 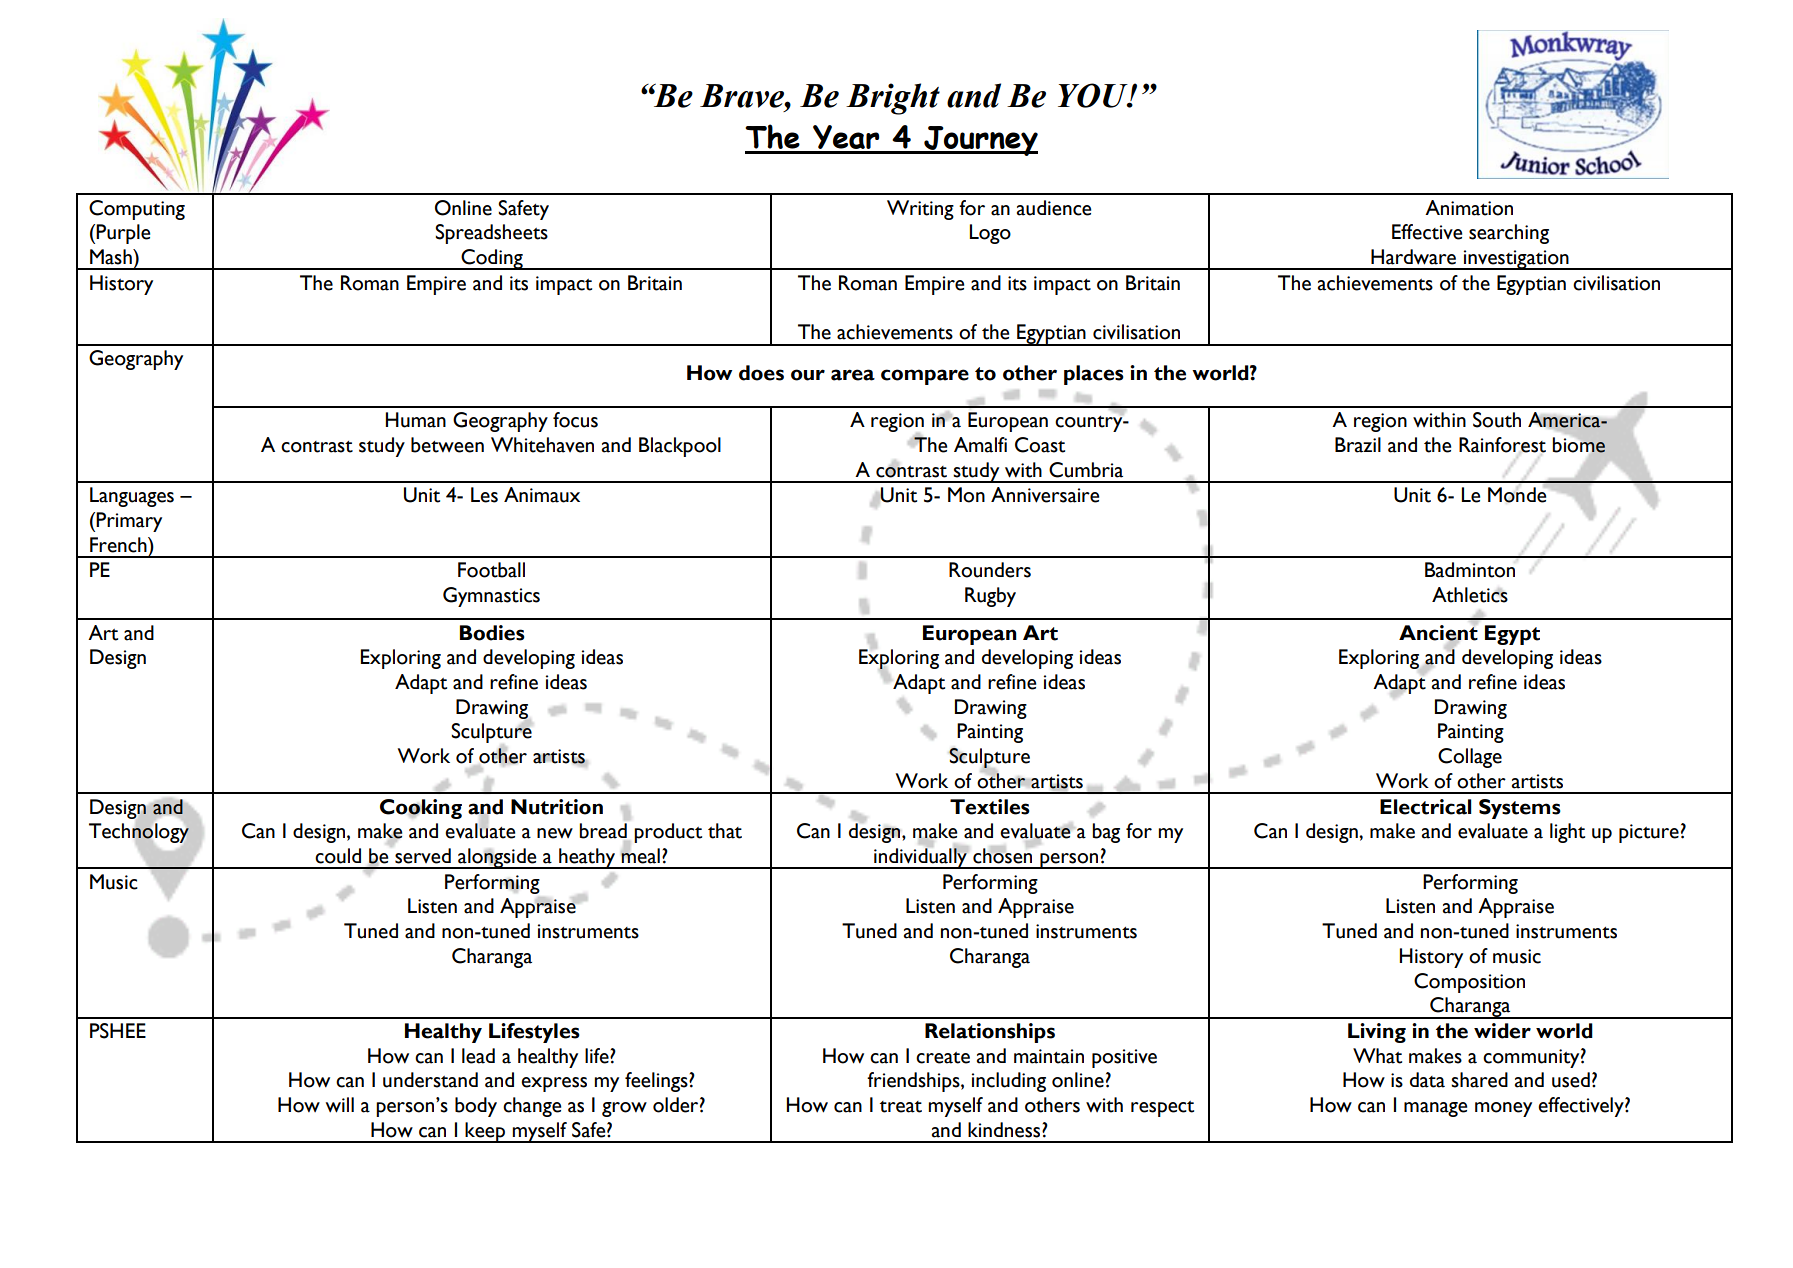 What do you see at coordinates (1469, 208) in the screenshot?
I see `Animation` at bounding box center [1469, 208].
